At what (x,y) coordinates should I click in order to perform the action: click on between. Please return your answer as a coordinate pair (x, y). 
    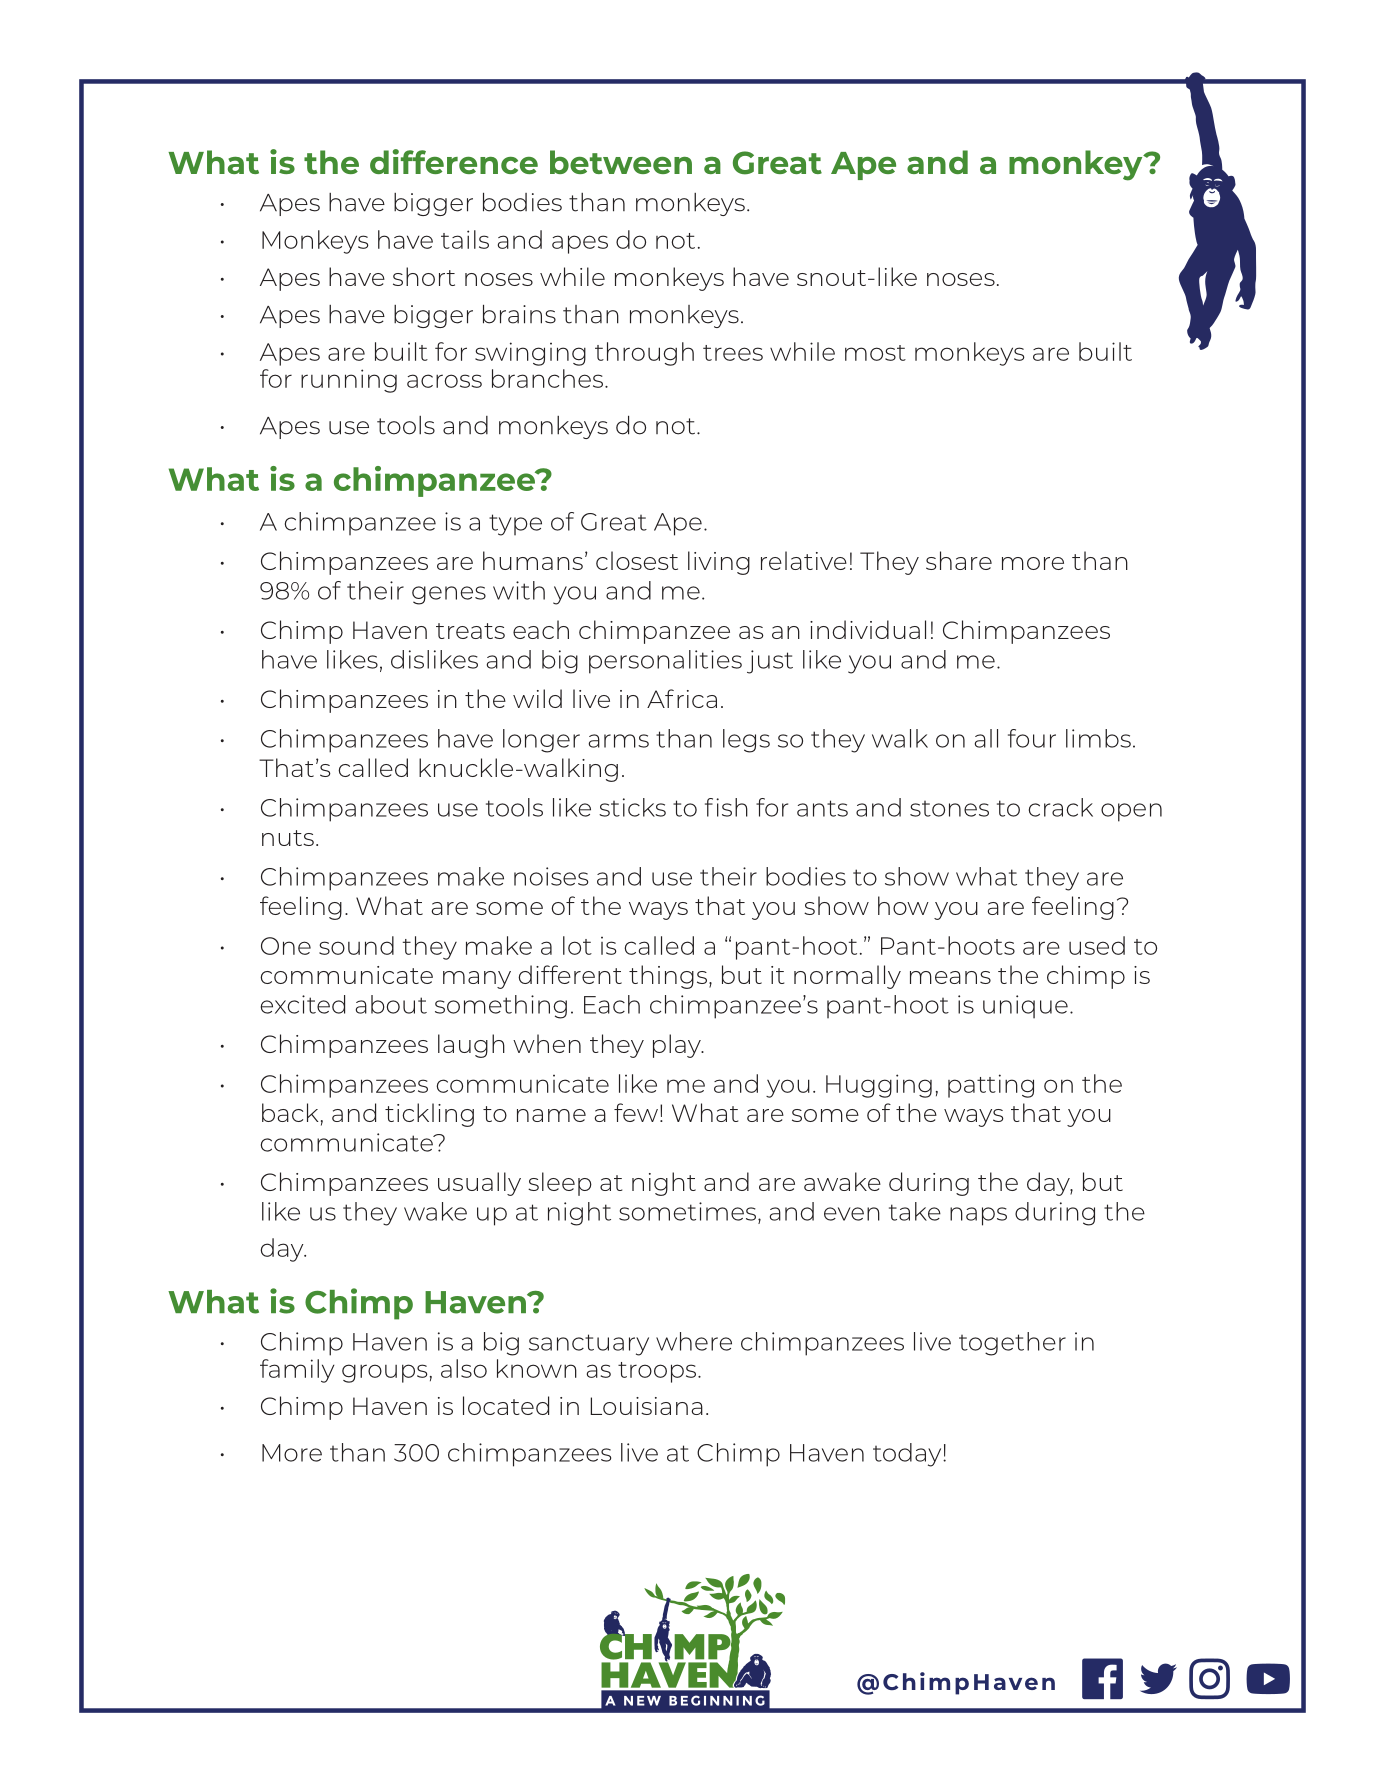
    Looking at the image, I should click on (621, 162).
